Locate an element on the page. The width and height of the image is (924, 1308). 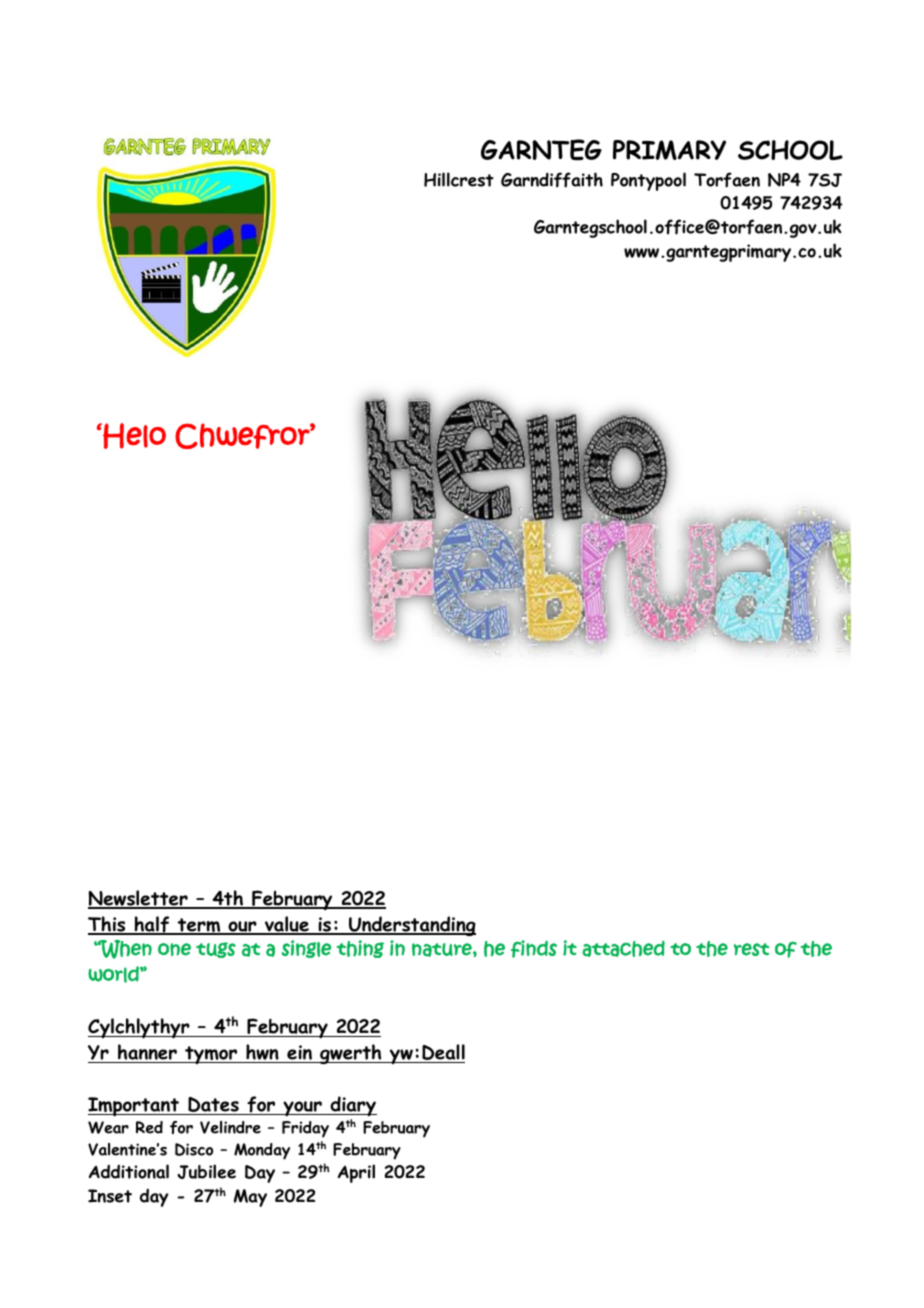
Disco is located at coordinates (194, 1149).
